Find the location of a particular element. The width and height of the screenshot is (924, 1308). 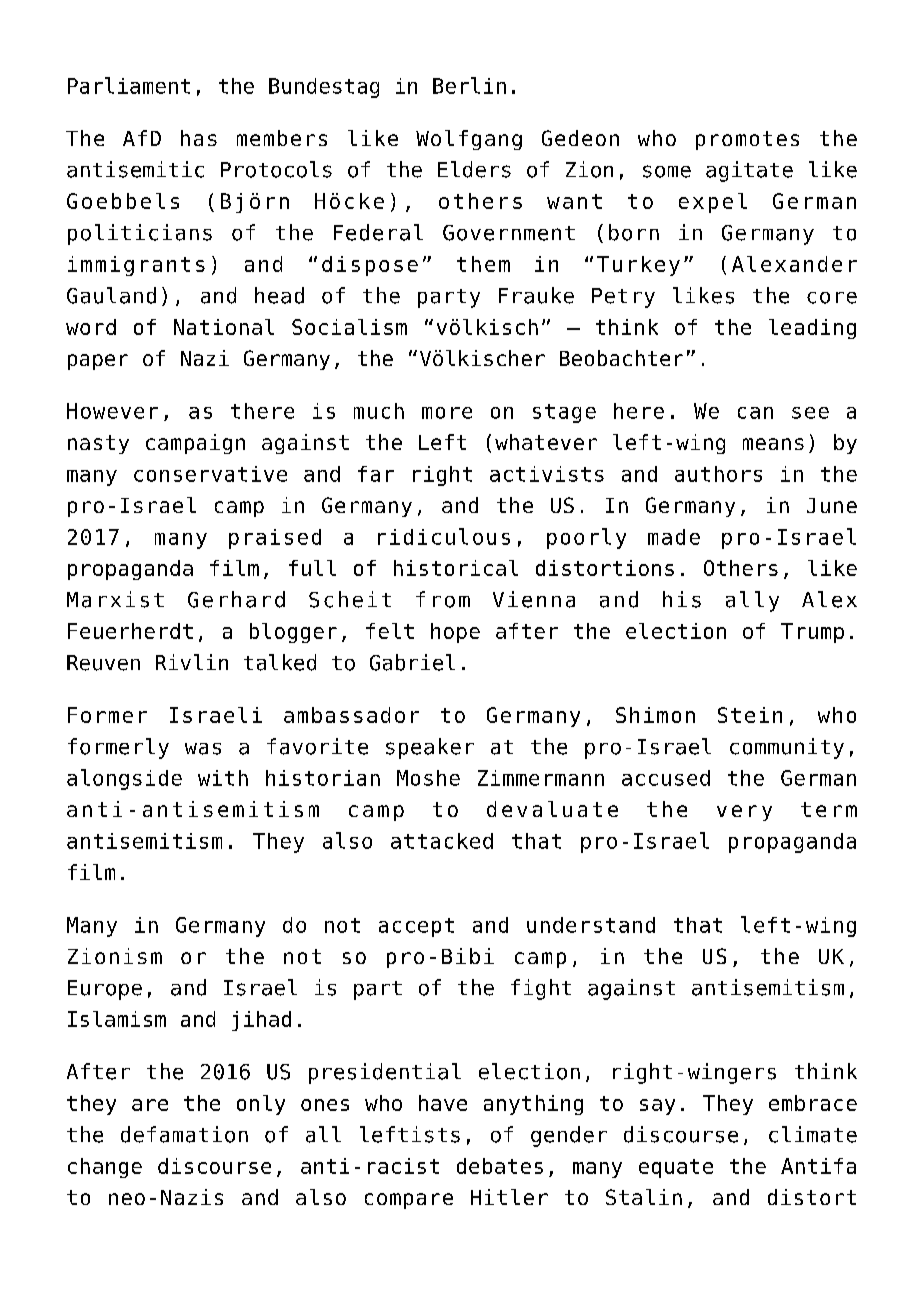

ally is located at coordinates (752, 601).
